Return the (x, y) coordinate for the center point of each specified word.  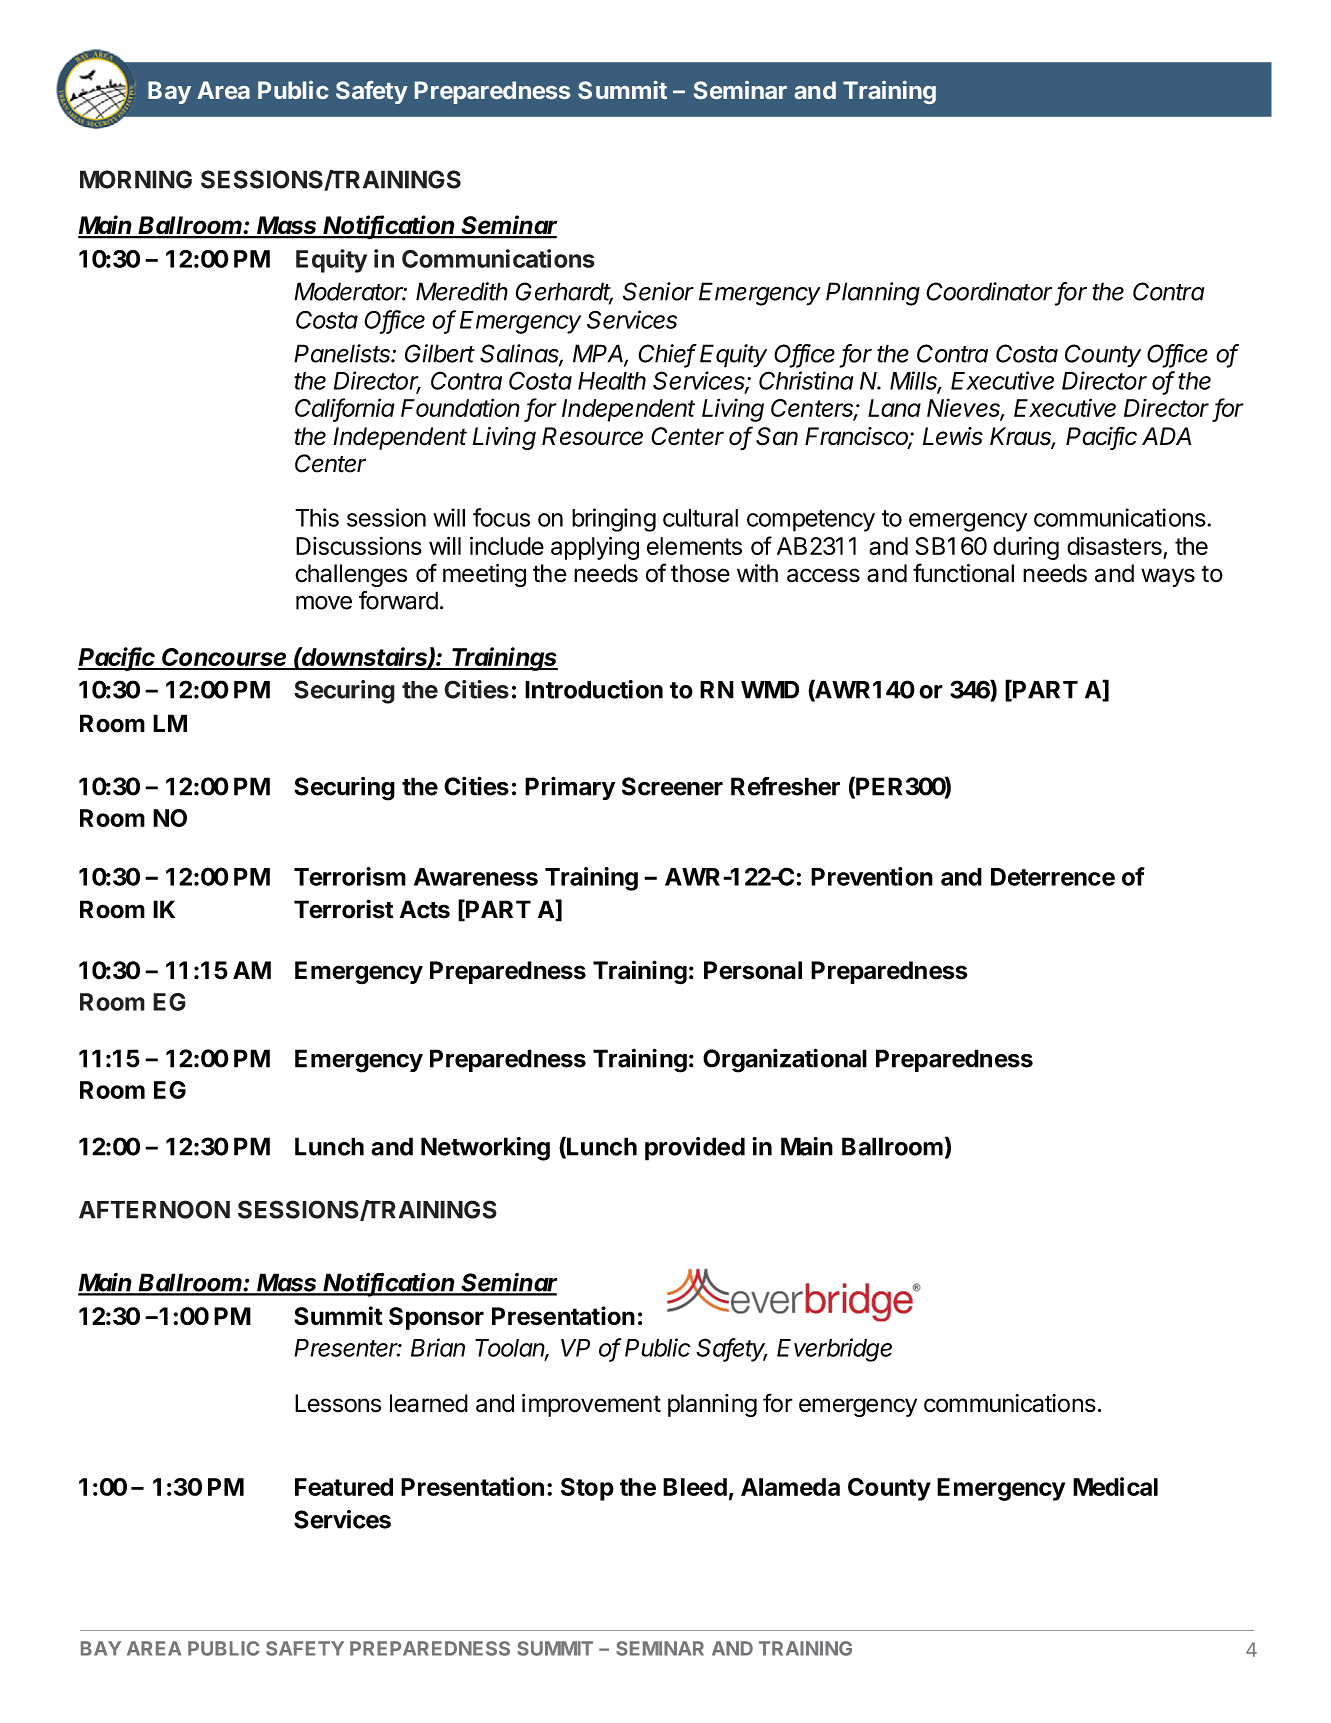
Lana (894, 408)
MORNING (136, 179)
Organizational (785, 1060)
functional (963, 573)
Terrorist (344, 909)
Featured (344, 1487)
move (324, 602)
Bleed (695, 1487)
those (700, 573)
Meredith (462, 291)
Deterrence (1053, 877)
